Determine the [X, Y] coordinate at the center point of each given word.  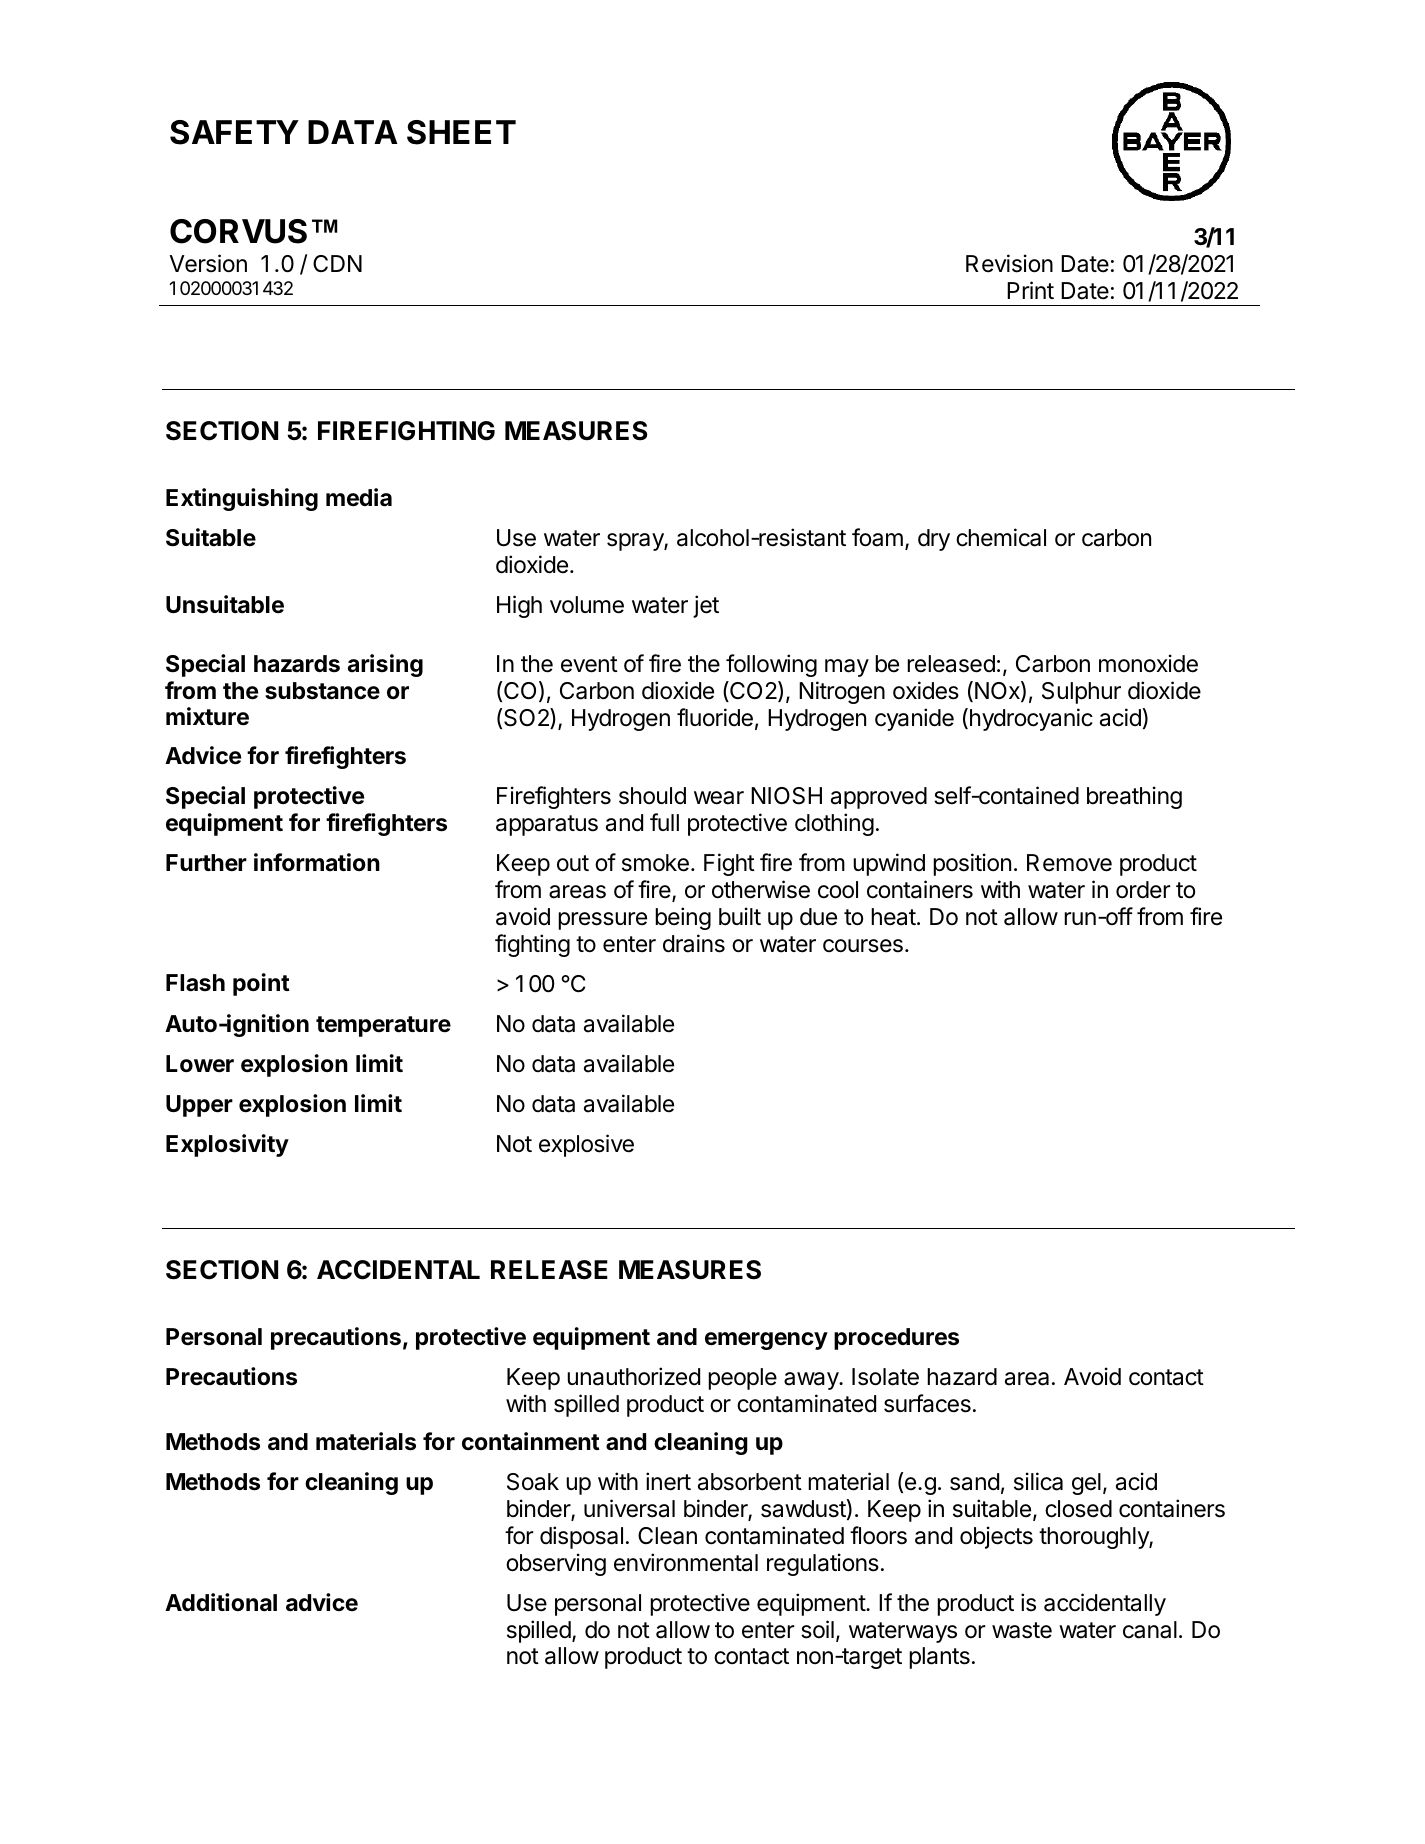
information [317, 862]
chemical [1001, 537]
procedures [896, 1339]
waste [1022, 1630]
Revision [1009, 263]
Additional [221, 1602]
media [359, 497]
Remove [1069, 863]
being [683, 918]
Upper [199, 1106]
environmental [686, 1562]
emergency [766, 1341]
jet [706, 606]
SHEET [461, 132]
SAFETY [234, 132]
